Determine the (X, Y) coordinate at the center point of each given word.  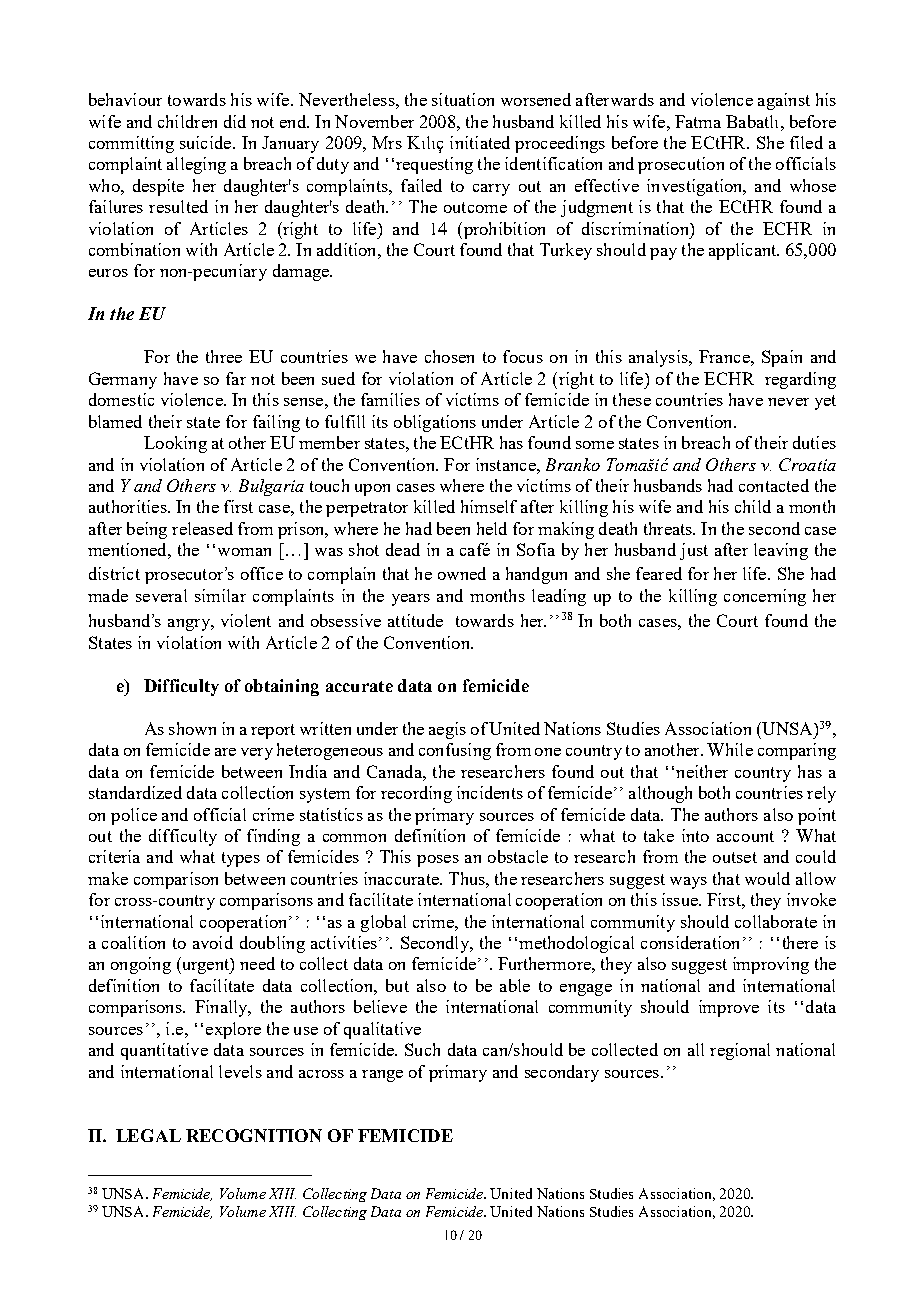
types (241, 859)
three (224, 356)
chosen (449, 356)
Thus (468, 878)
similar (220, 595)
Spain (782, 358)
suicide (205, 142)
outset (735, 857)
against (784, 101)
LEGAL (148, 1135)
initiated (480, 142)
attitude (415, 620)
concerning (765, 597)
